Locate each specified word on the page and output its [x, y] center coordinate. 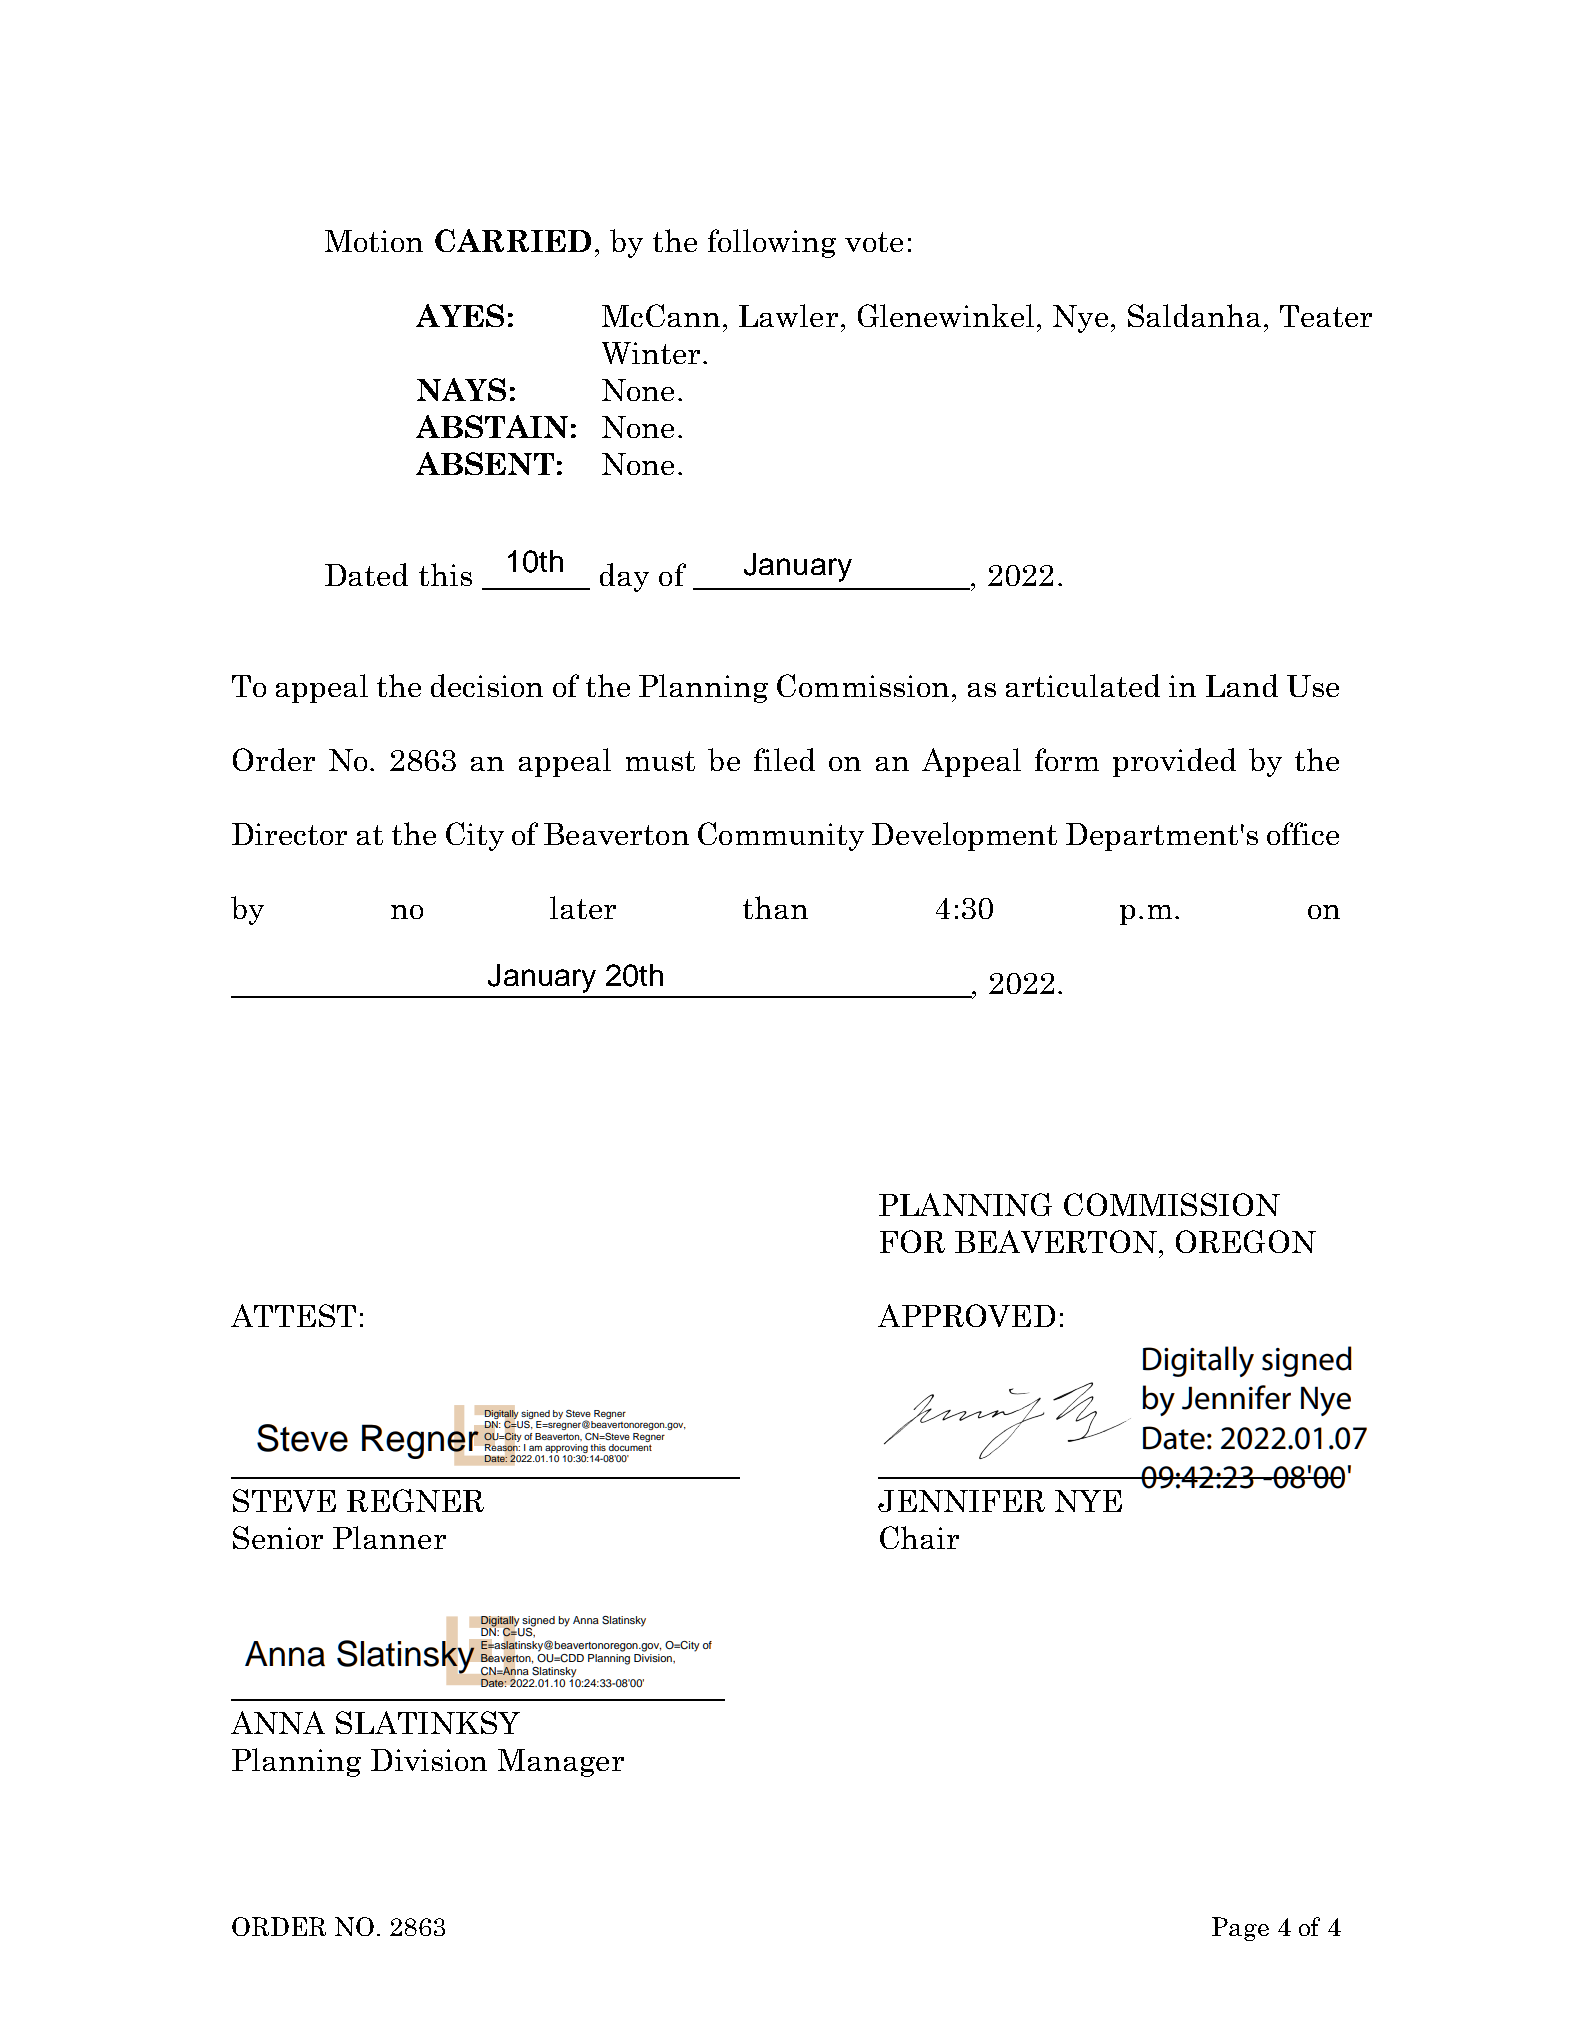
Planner [389, 1537]
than [775, 907]
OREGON [1246, 1241]
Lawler [788, 315]
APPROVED [966, 1315]
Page [1240, 1929]
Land [1242, 685]
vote [874, 242]
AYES [460, 315]
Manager [561, 1763]
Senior [278, 1537]
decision [487, 685]
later [583, 907]
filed [784, 759]
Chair [919, 1537]
